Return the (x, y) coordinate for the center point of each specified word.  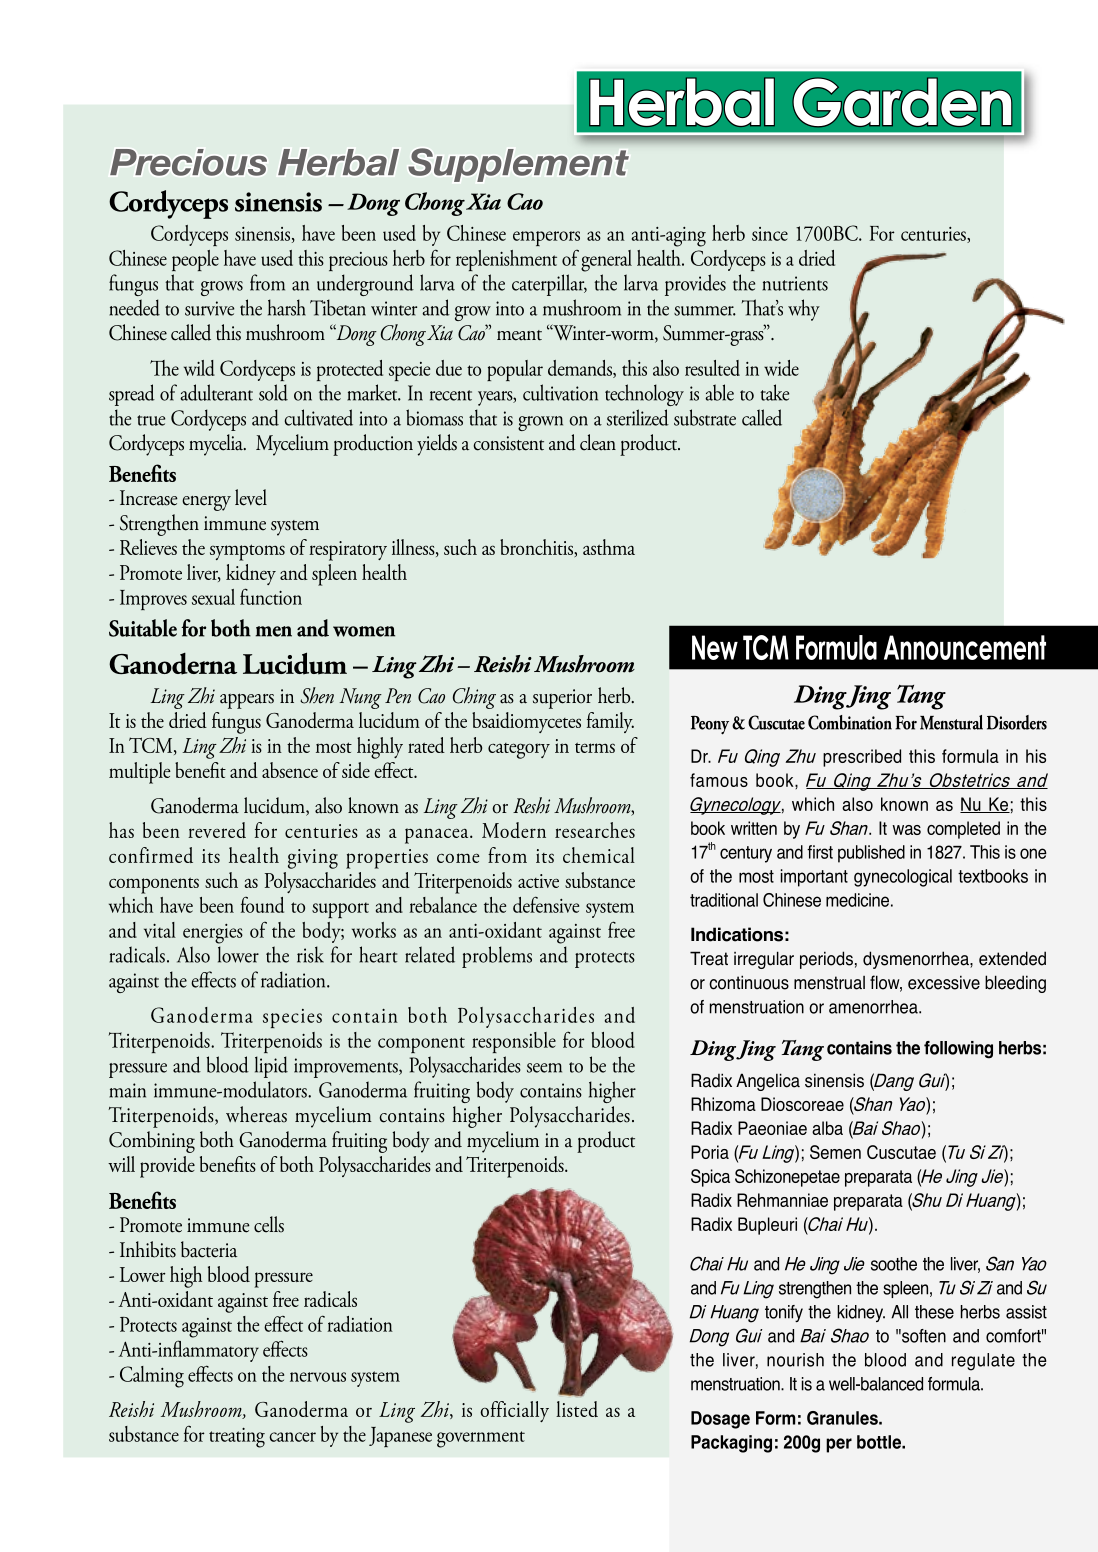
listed (577, 1409)
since (770, 234)
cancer (292, 1437)
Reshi (531, 805)
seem (544, 1068)
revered (217, 830)
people (195, 260)
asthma (609, 547)
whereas (256, 1114)
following (958, 1050)
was (906, 830)
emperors (546, 238)
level (251, 497)
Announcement (965, 647)
